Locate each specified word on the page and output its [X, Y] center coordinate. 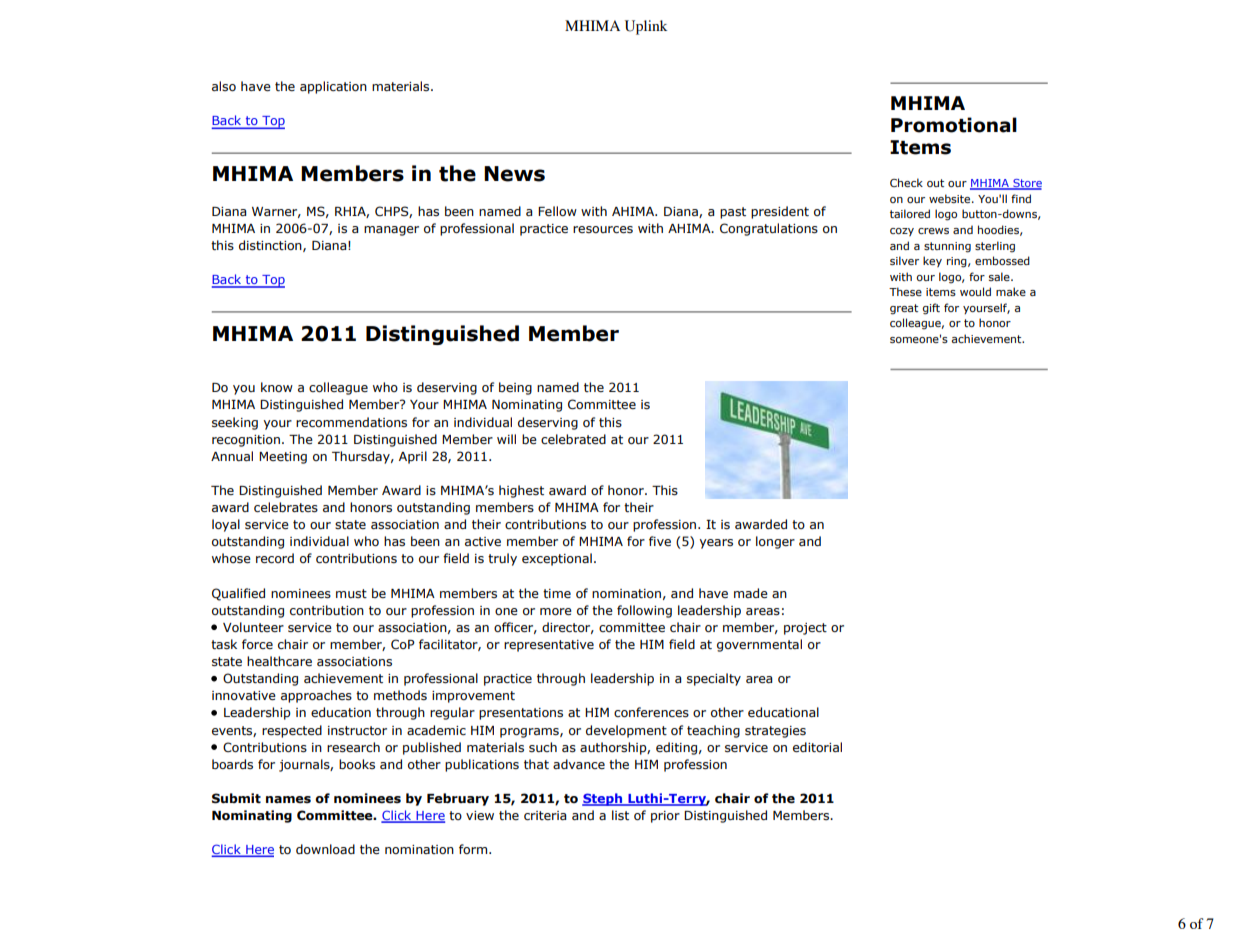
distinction [271, 246]
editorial [817, 747]
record [275, 558]
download [325, 849]
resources [603, 229]
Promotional [954, 125]
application [333, 87]
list [620, 815]
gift [931, 309]
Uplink [646, 27]
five [660, 541]
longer [775, 542]
